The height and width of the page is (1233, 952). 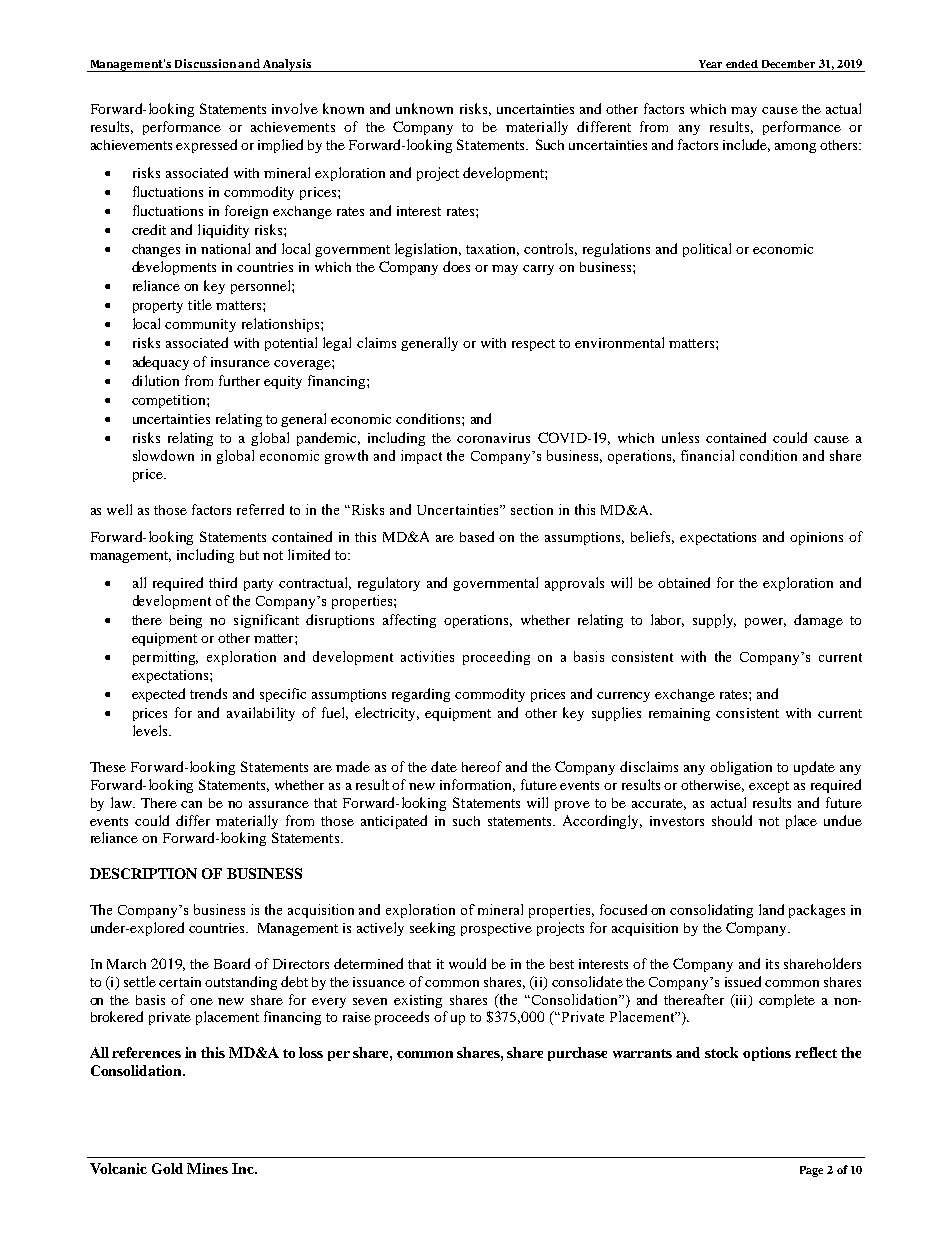 I want to click on proceeding, so click(x=496, y=658).
